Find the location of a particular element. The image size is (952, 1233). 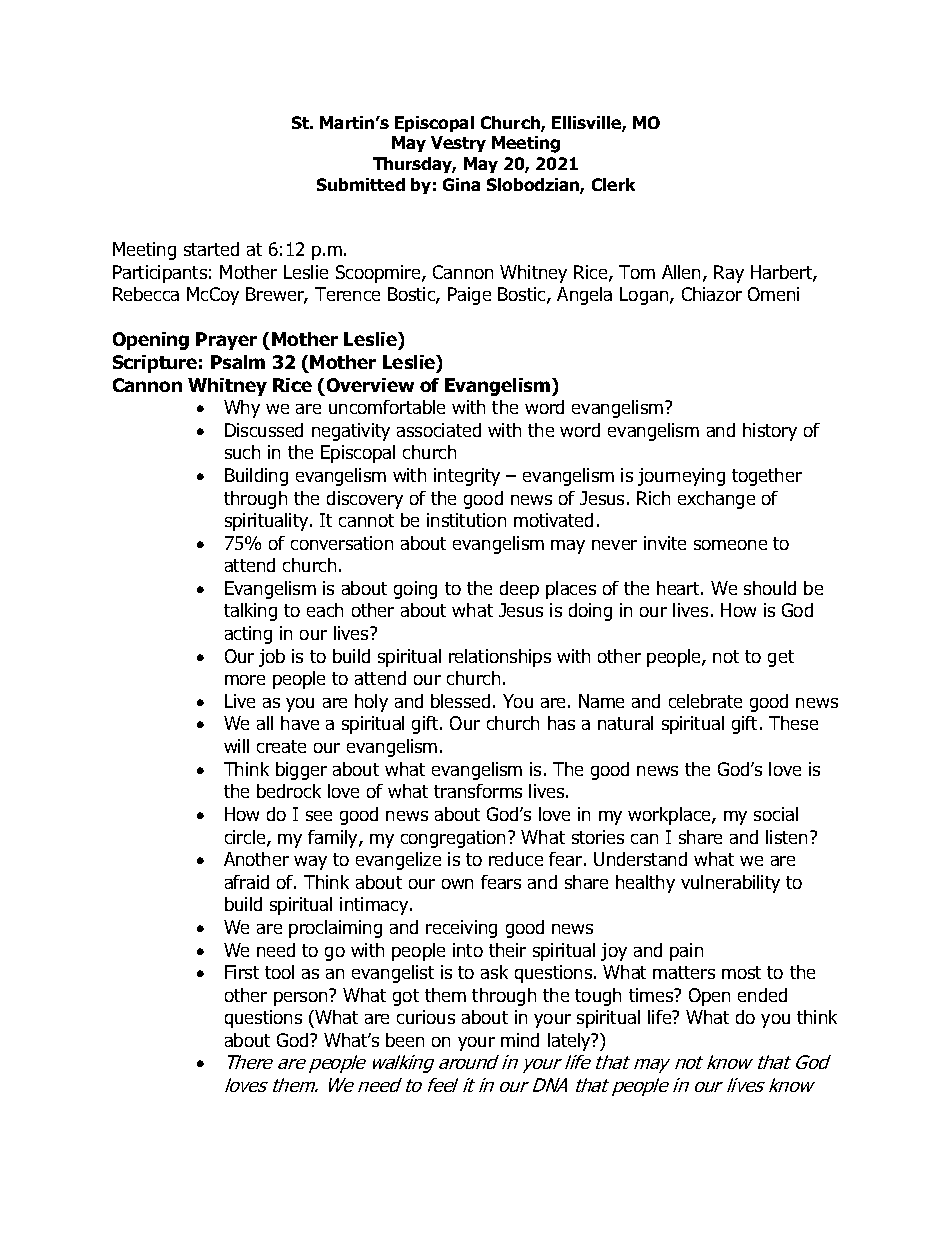

talking is located at coordinates (250, 612).
